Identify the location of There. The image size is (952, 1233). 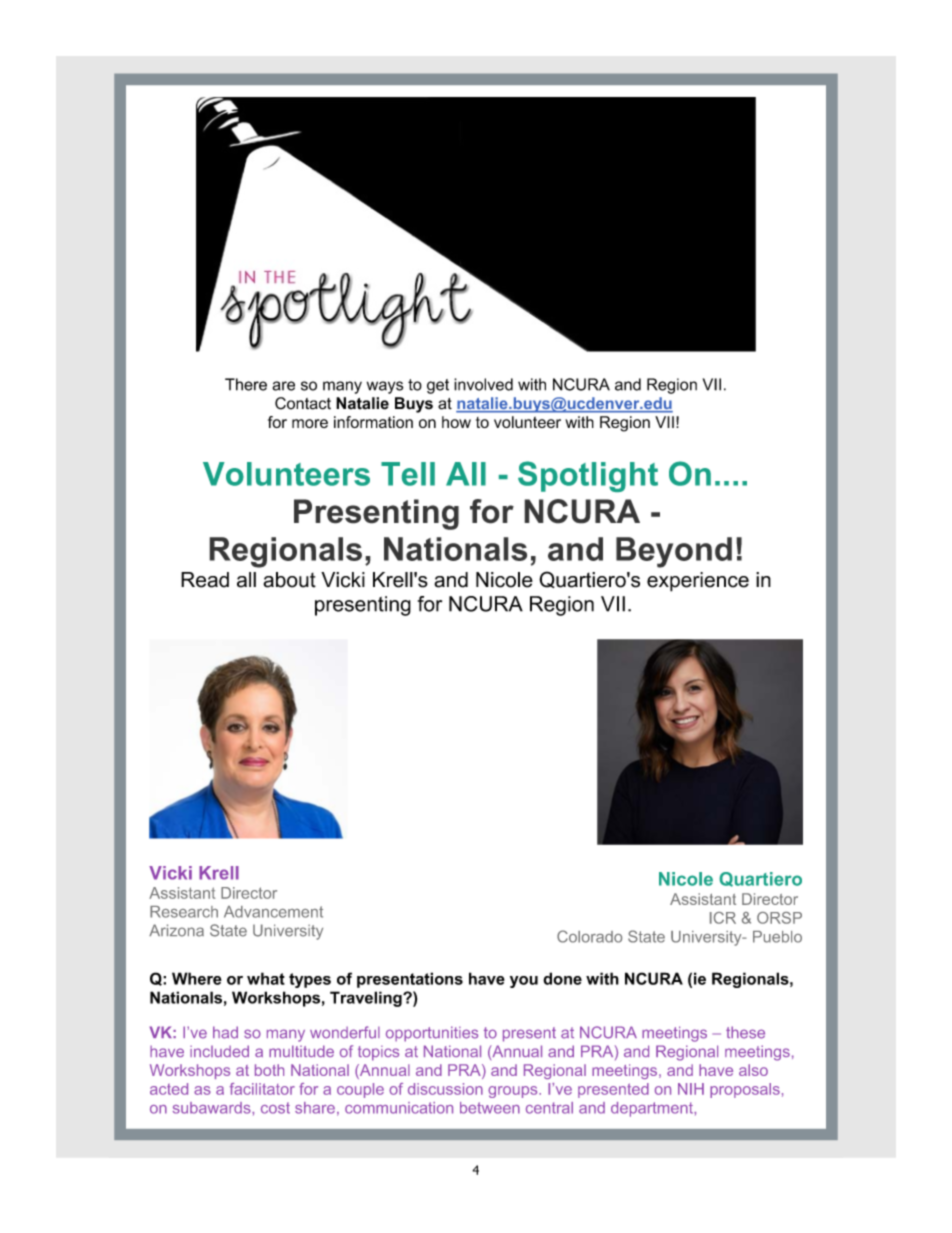
(246, 384).
